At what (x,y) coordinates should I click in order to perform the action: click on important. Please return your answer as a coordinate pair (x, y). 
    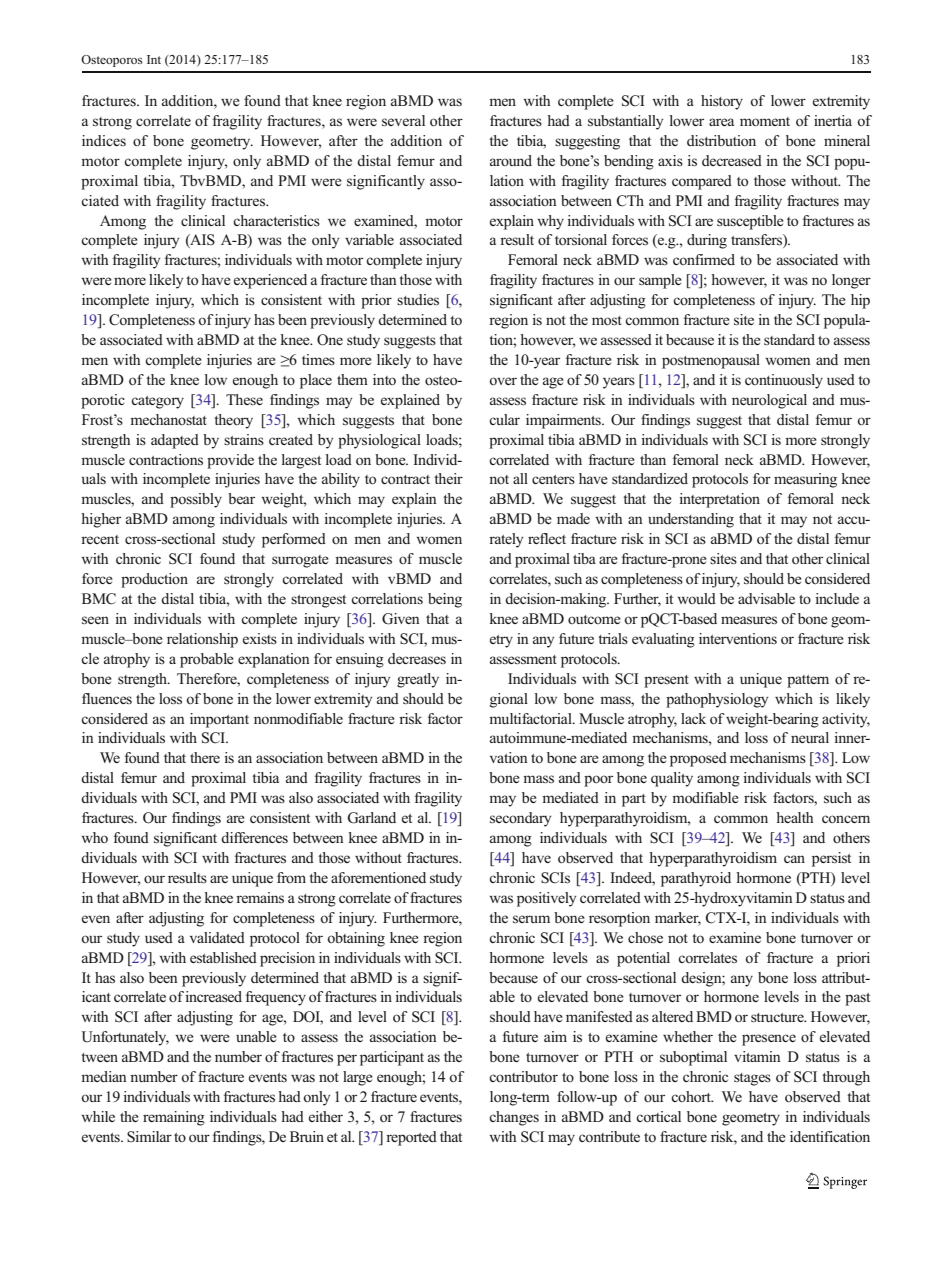
    Looking at the image, I should click on (219, 720).
